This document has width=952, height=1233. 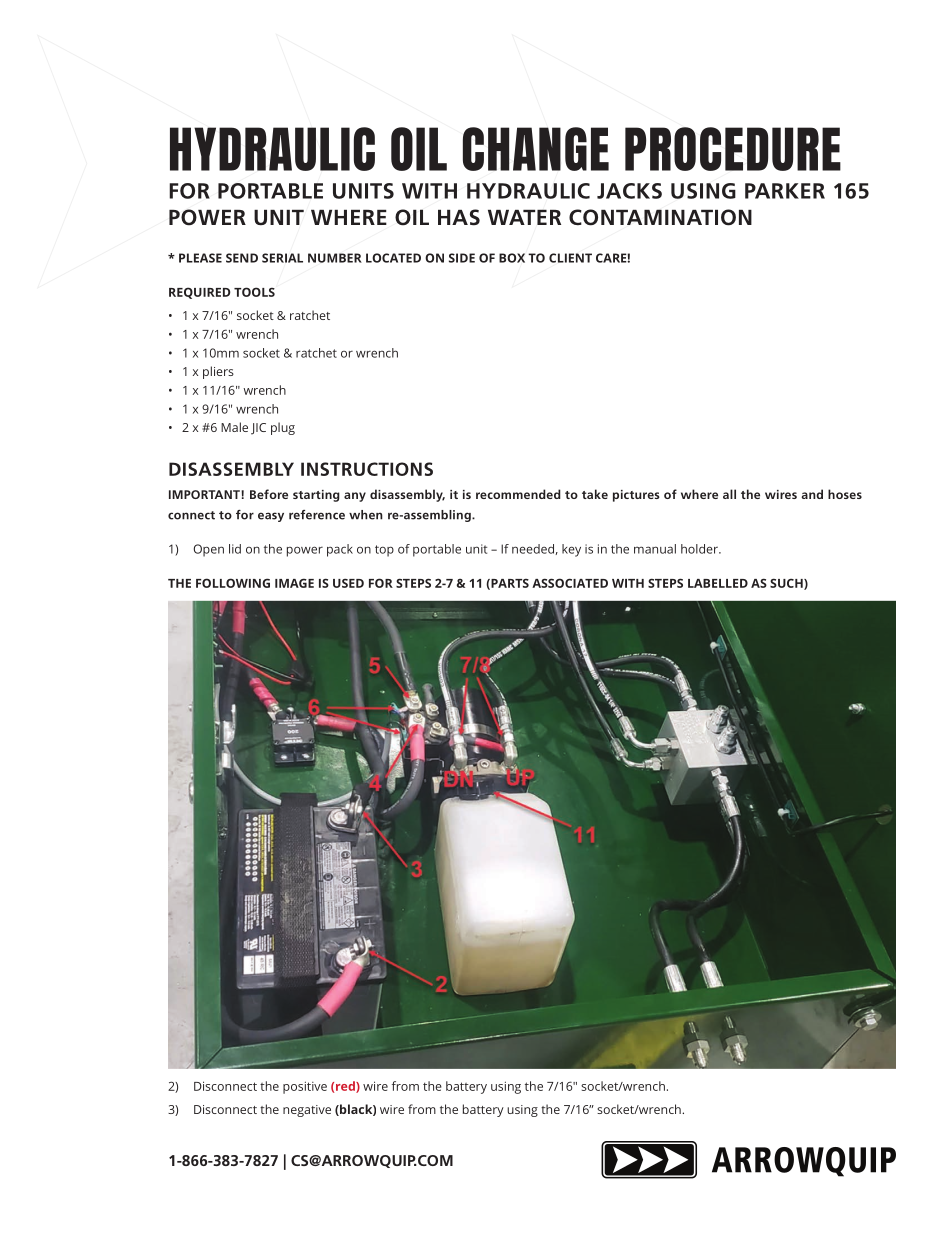 I want to click on positive, so click(x=305, y=1087).
